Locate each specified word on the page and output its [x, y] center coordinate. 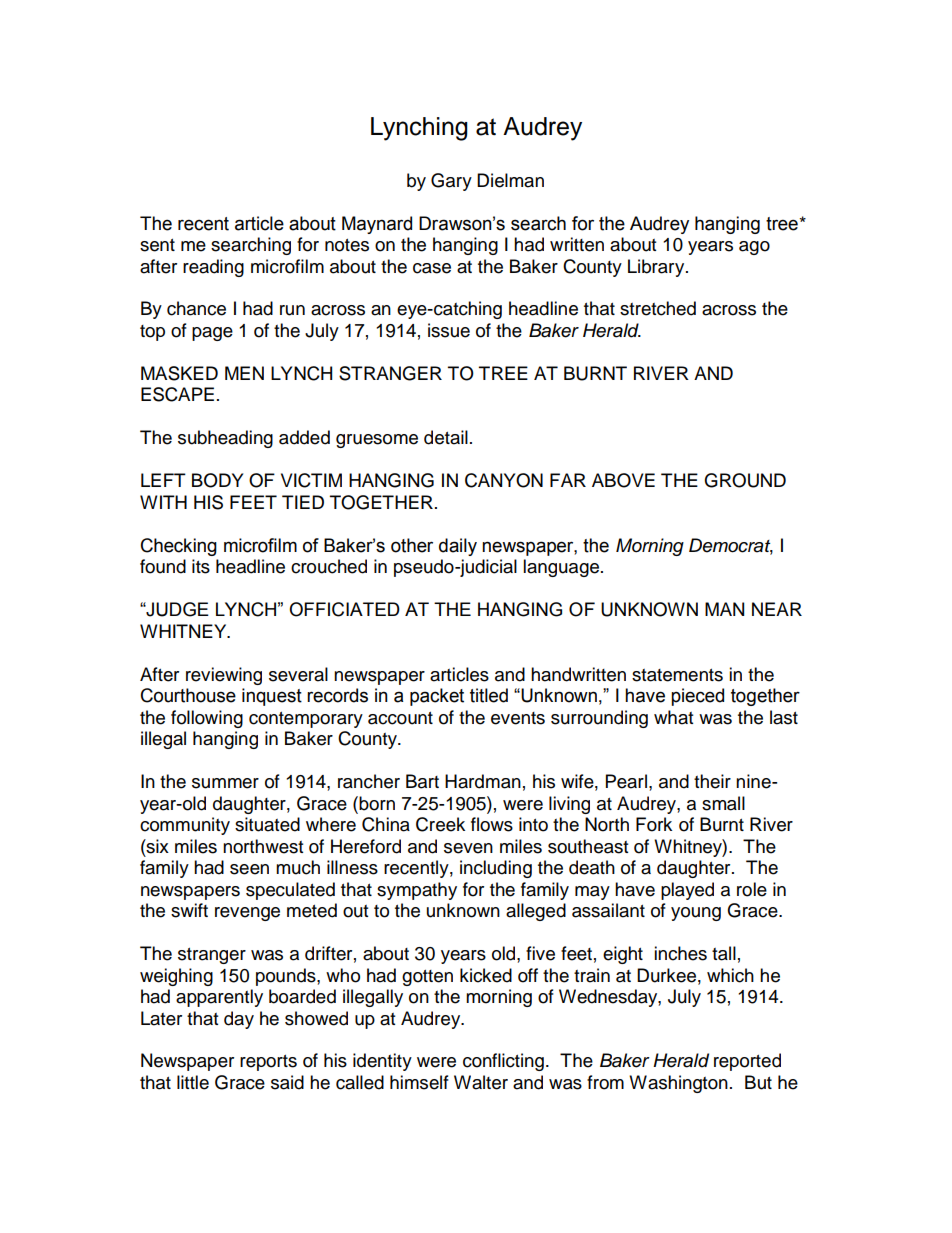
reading [213, 268]
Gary [451, 182]
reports [268, 1063]
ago [754, 248]
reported [747, 1062]
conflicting [503, 1062]
